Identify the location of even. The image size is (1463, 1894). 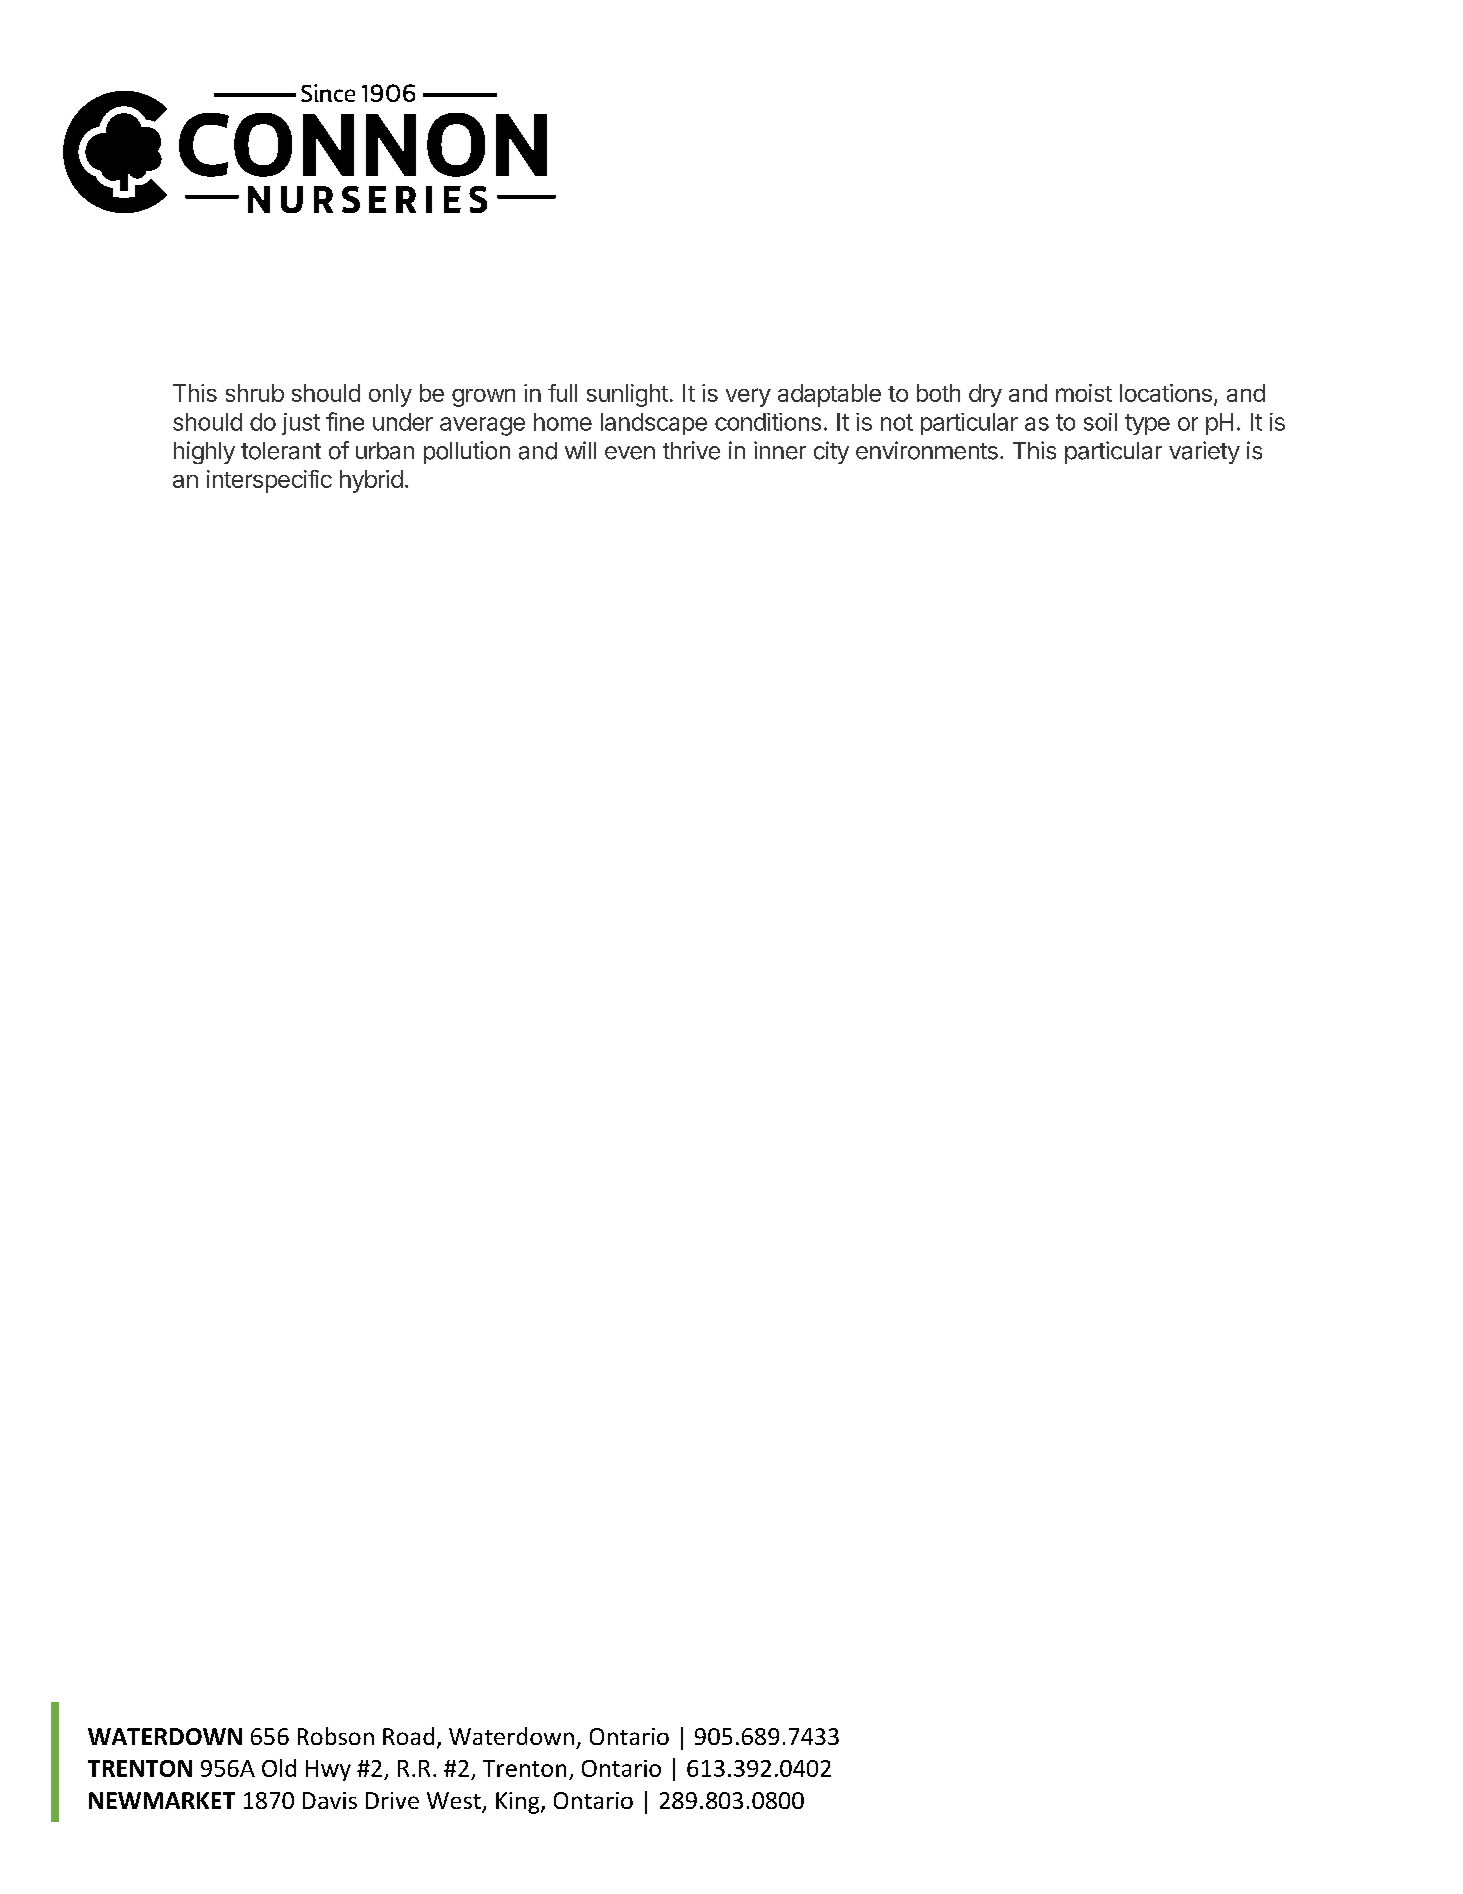
(630, 453).
